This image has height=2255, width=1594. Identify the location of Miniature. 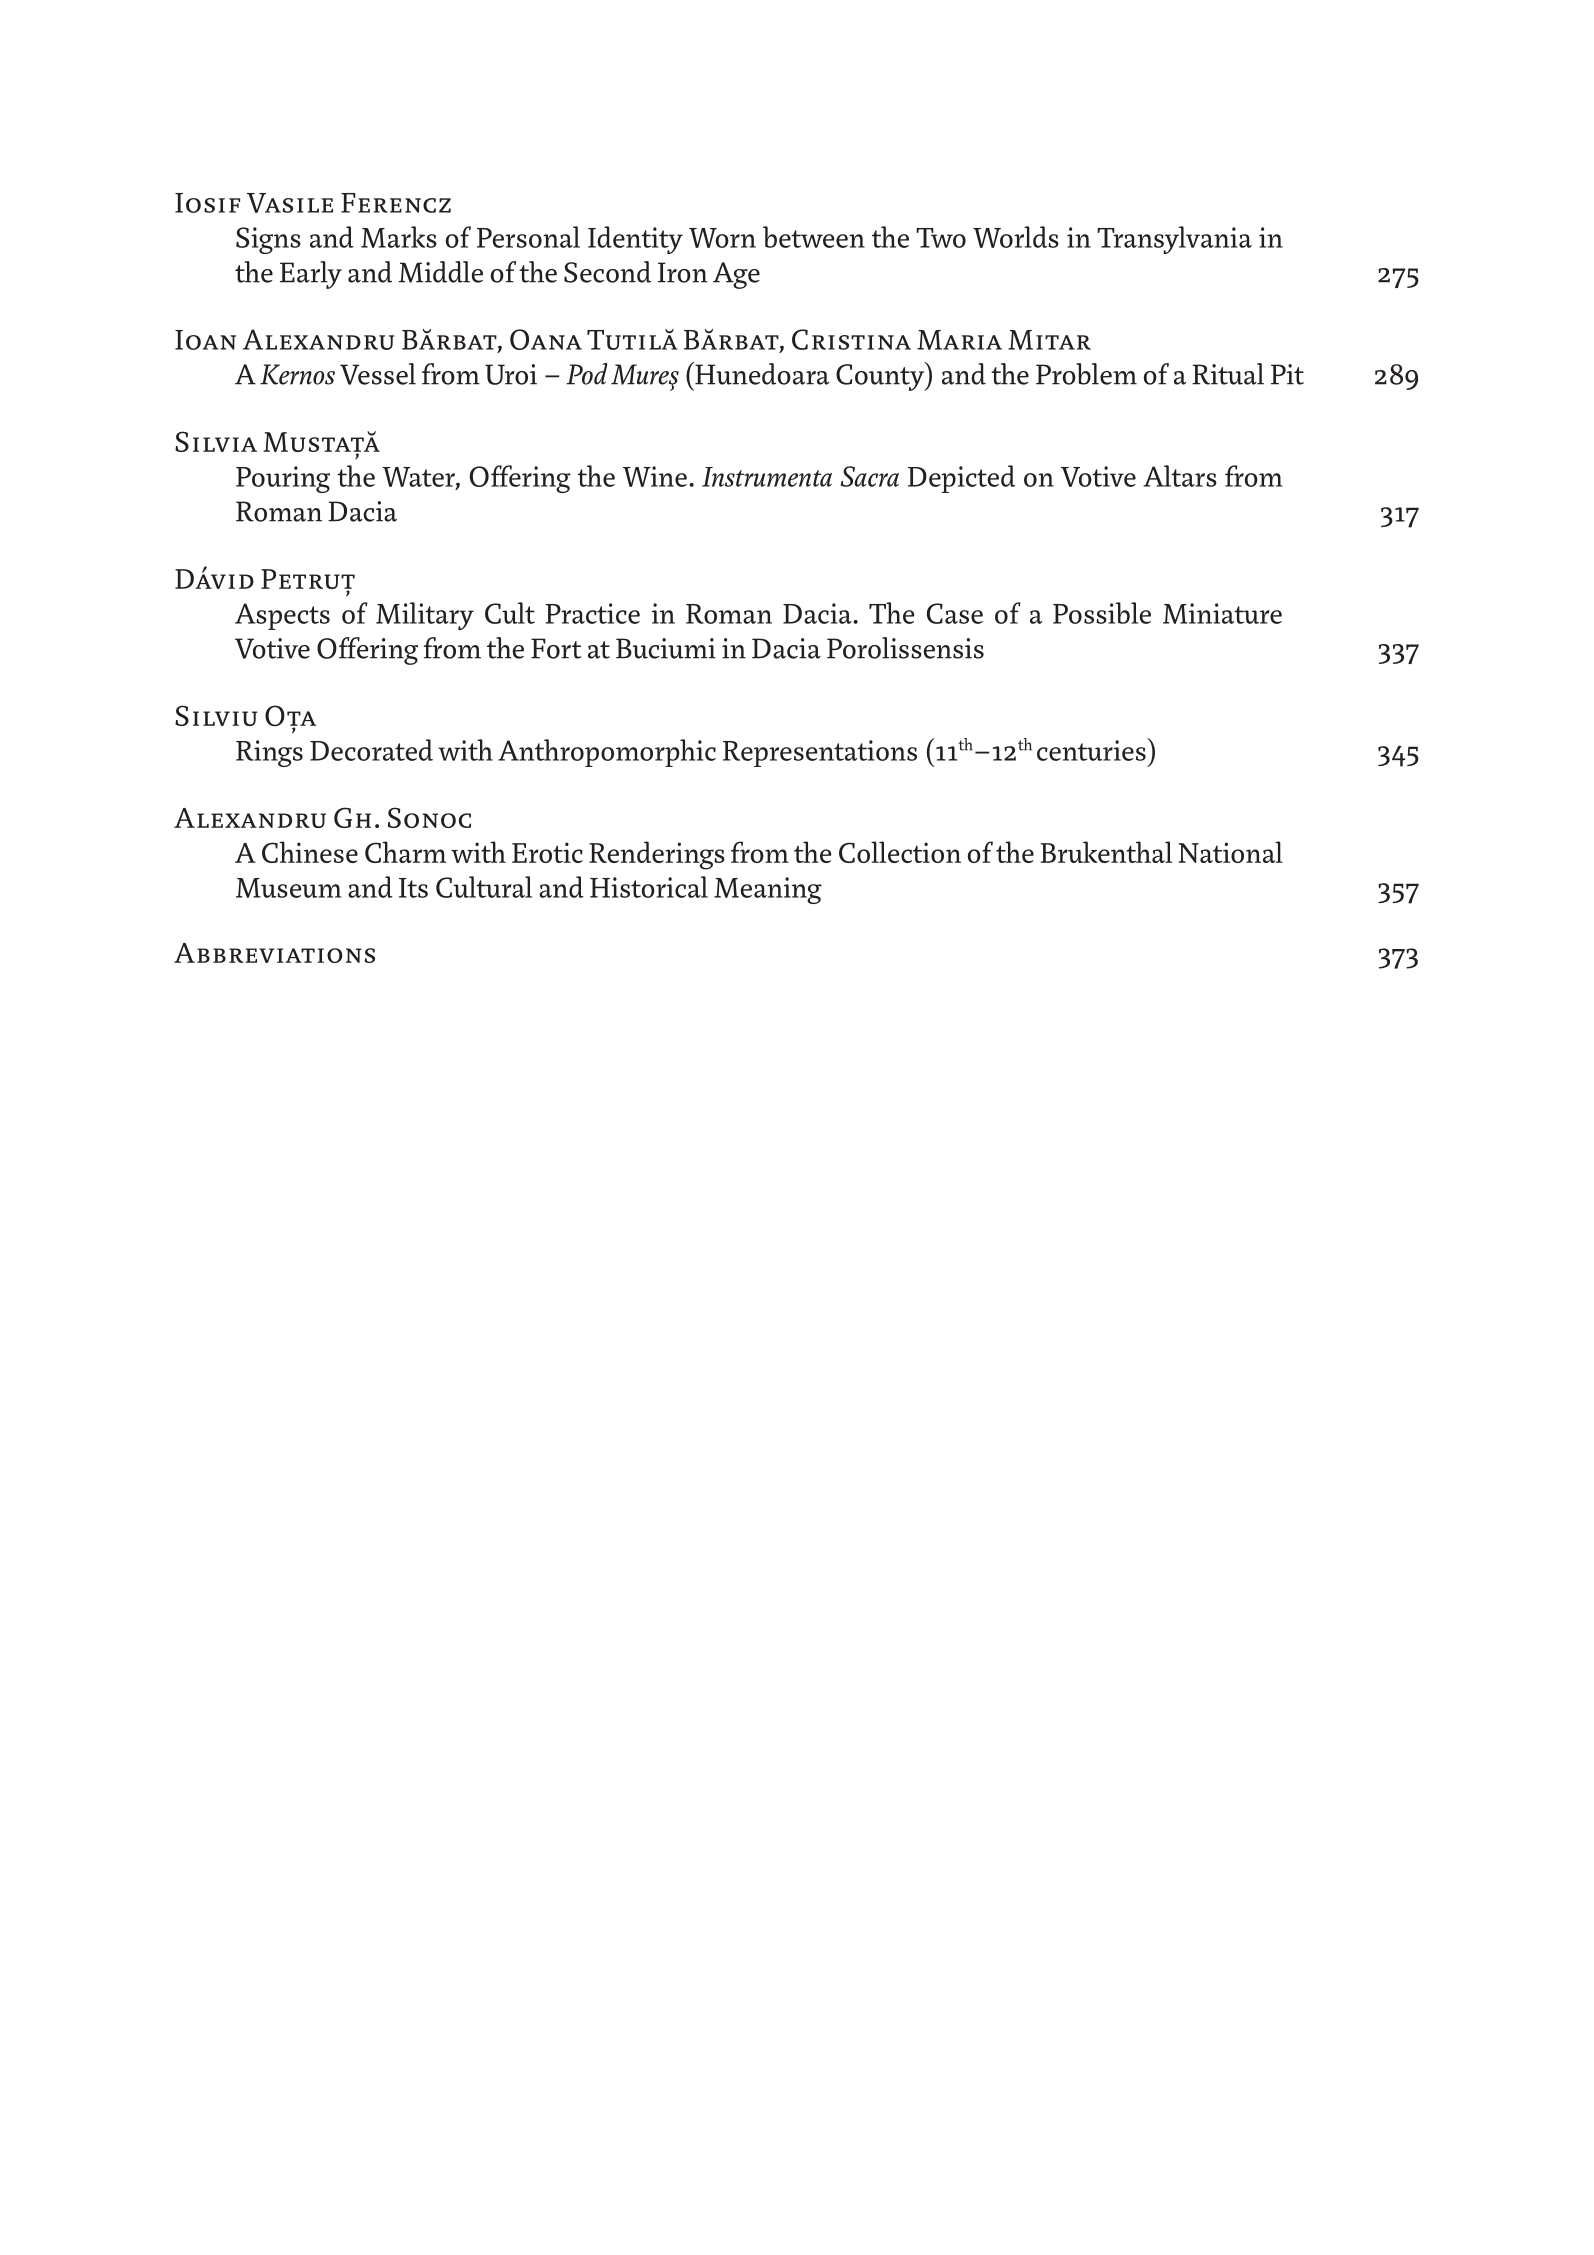
(1222, 613).
